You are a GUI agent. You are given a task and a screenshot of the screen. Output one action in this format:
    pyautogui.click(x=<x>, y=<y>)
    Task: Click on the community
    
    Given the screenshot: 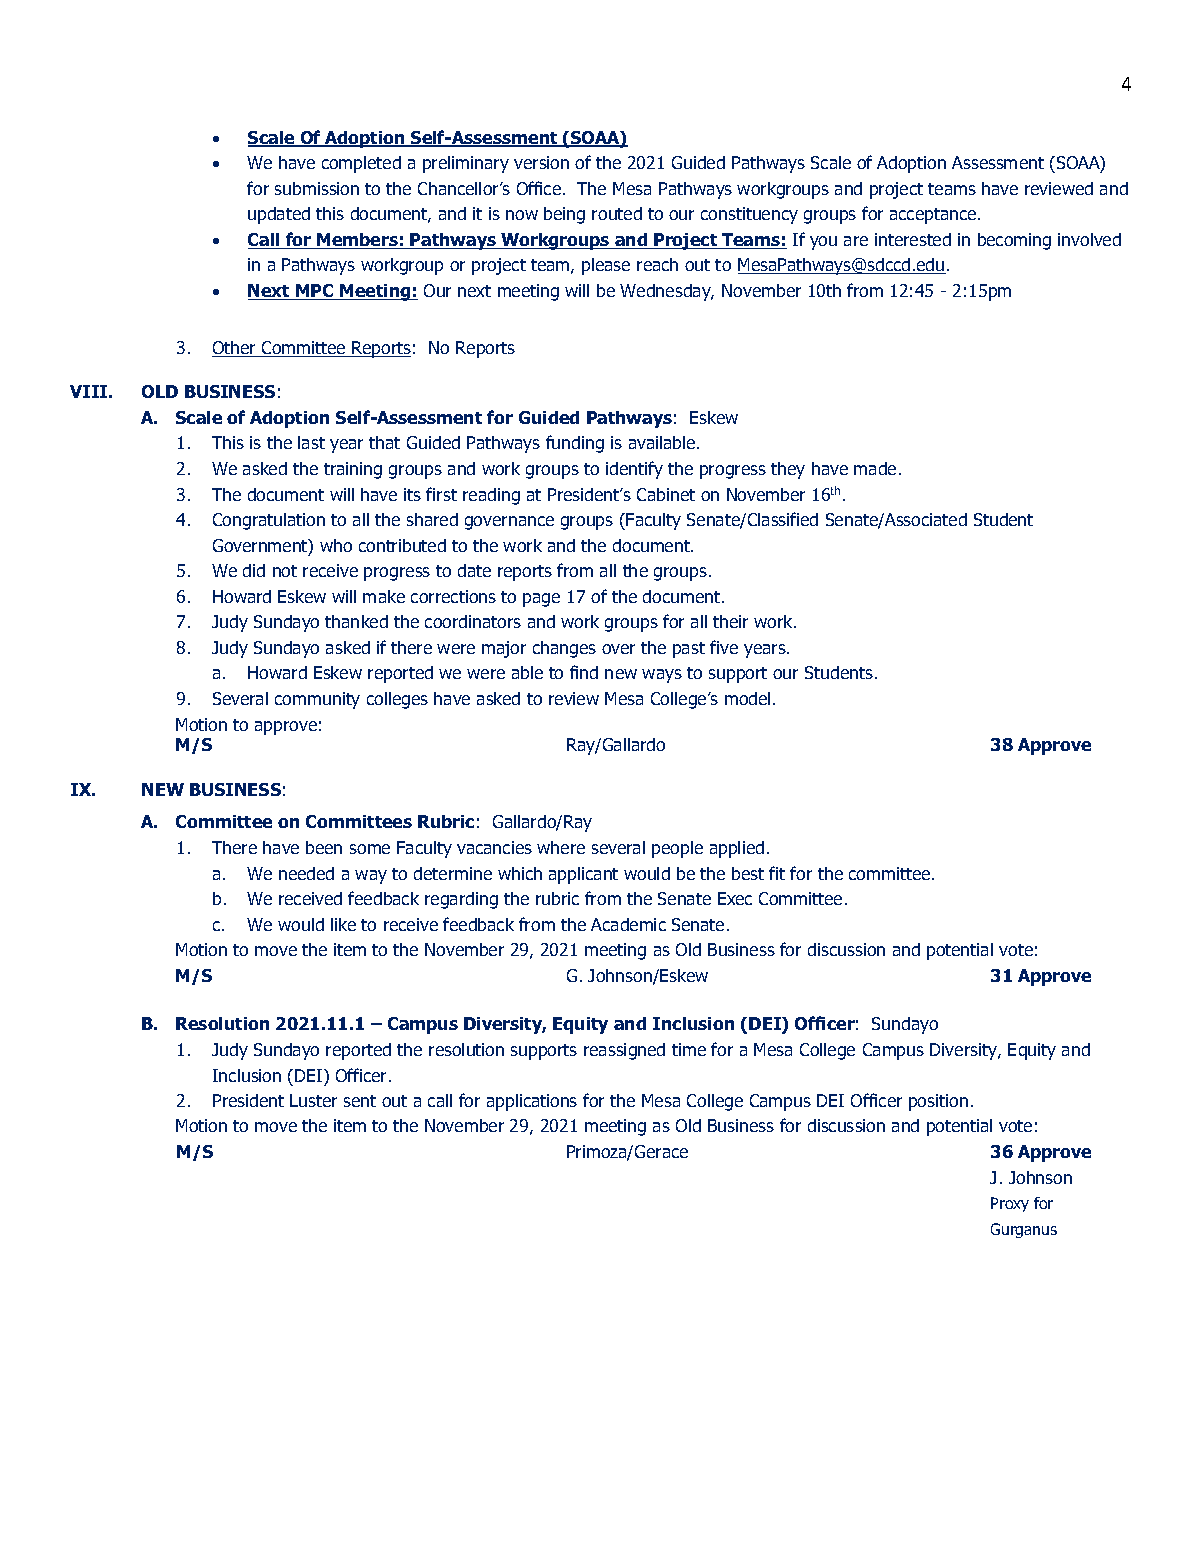 What is the action you would take?
    pyautogui.click(x=317, y=700)
